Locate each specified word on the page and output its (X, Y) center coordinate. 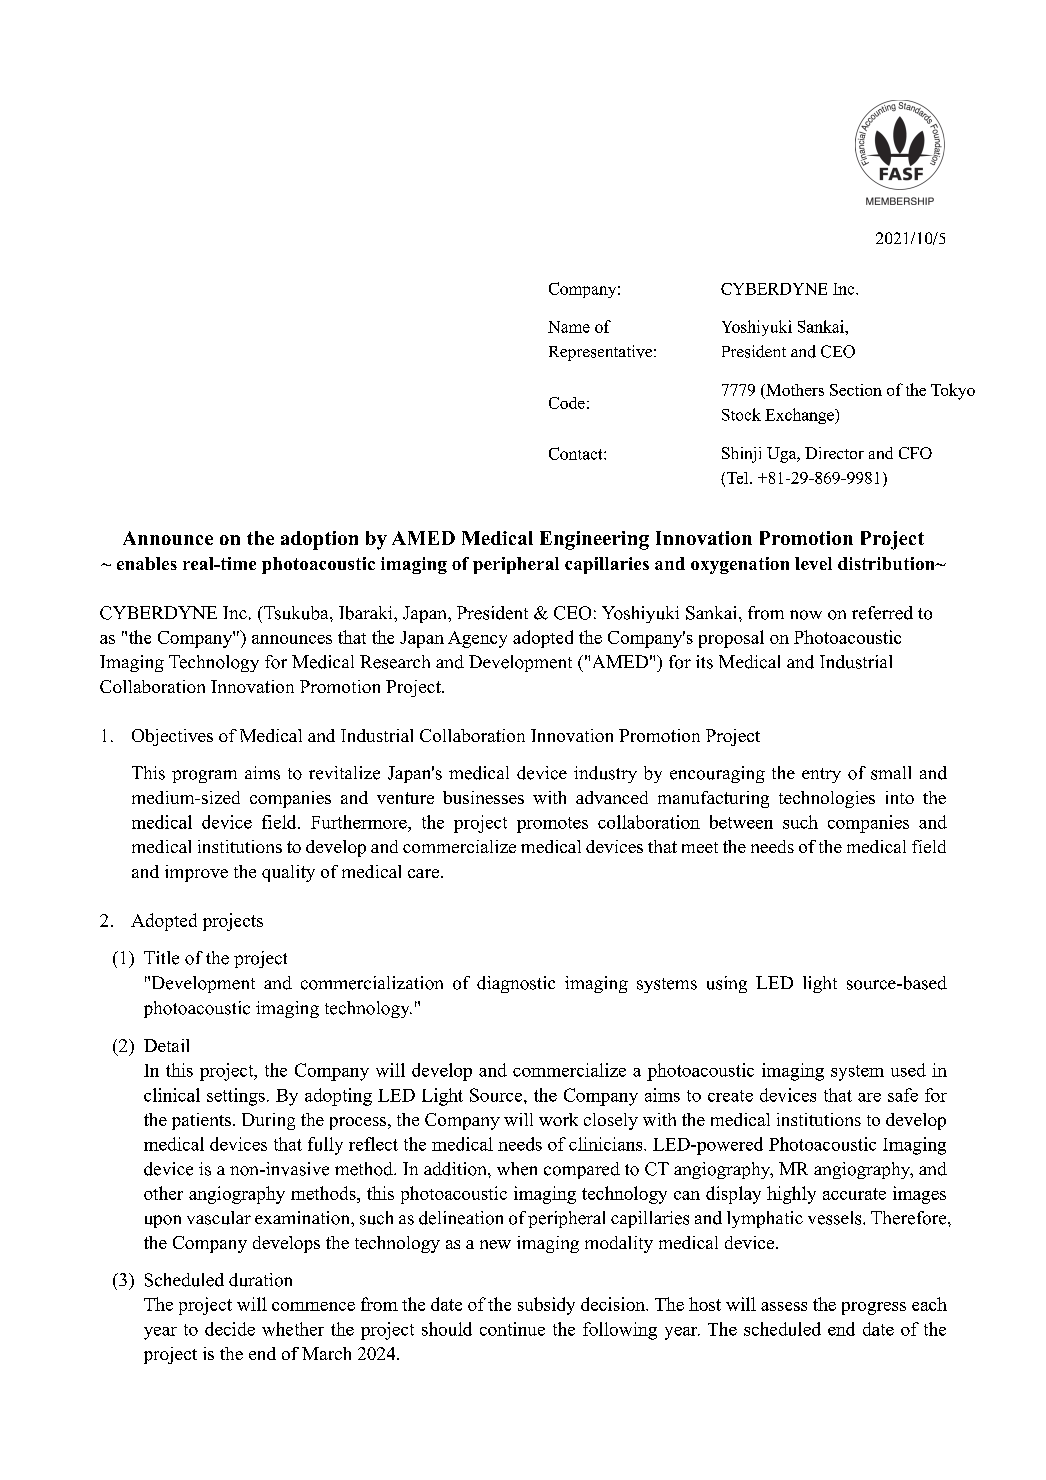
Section (856, 390)
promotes (552, 825)
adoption (319, 540)
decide (230, 1329)
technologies (827, 799)
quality (288, 873)
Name (569, 327)
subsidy (546, 1306)
